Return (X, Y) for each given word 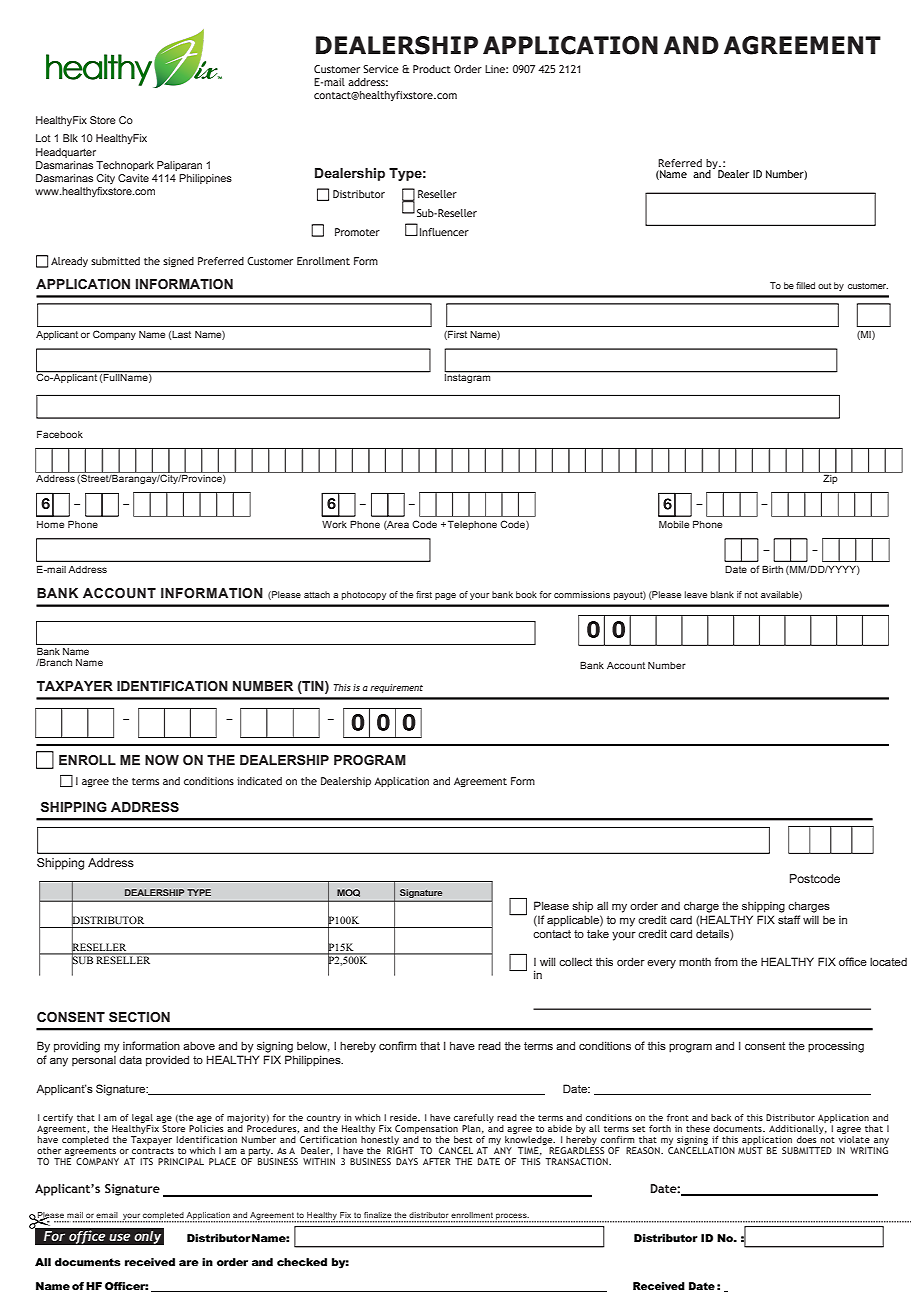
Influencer (444, 232)
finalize (378, 1215)
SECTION (139, 1017)
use (119, 1237)
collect (575, 961)
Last (181, 334)
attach (317, 594)
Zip (830, 478)
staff (789, 919)
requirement (396, 688)
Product (432, 69)
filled (805, 285)
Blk (70, 138)
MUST (750, 1150)
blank (722, 594)
